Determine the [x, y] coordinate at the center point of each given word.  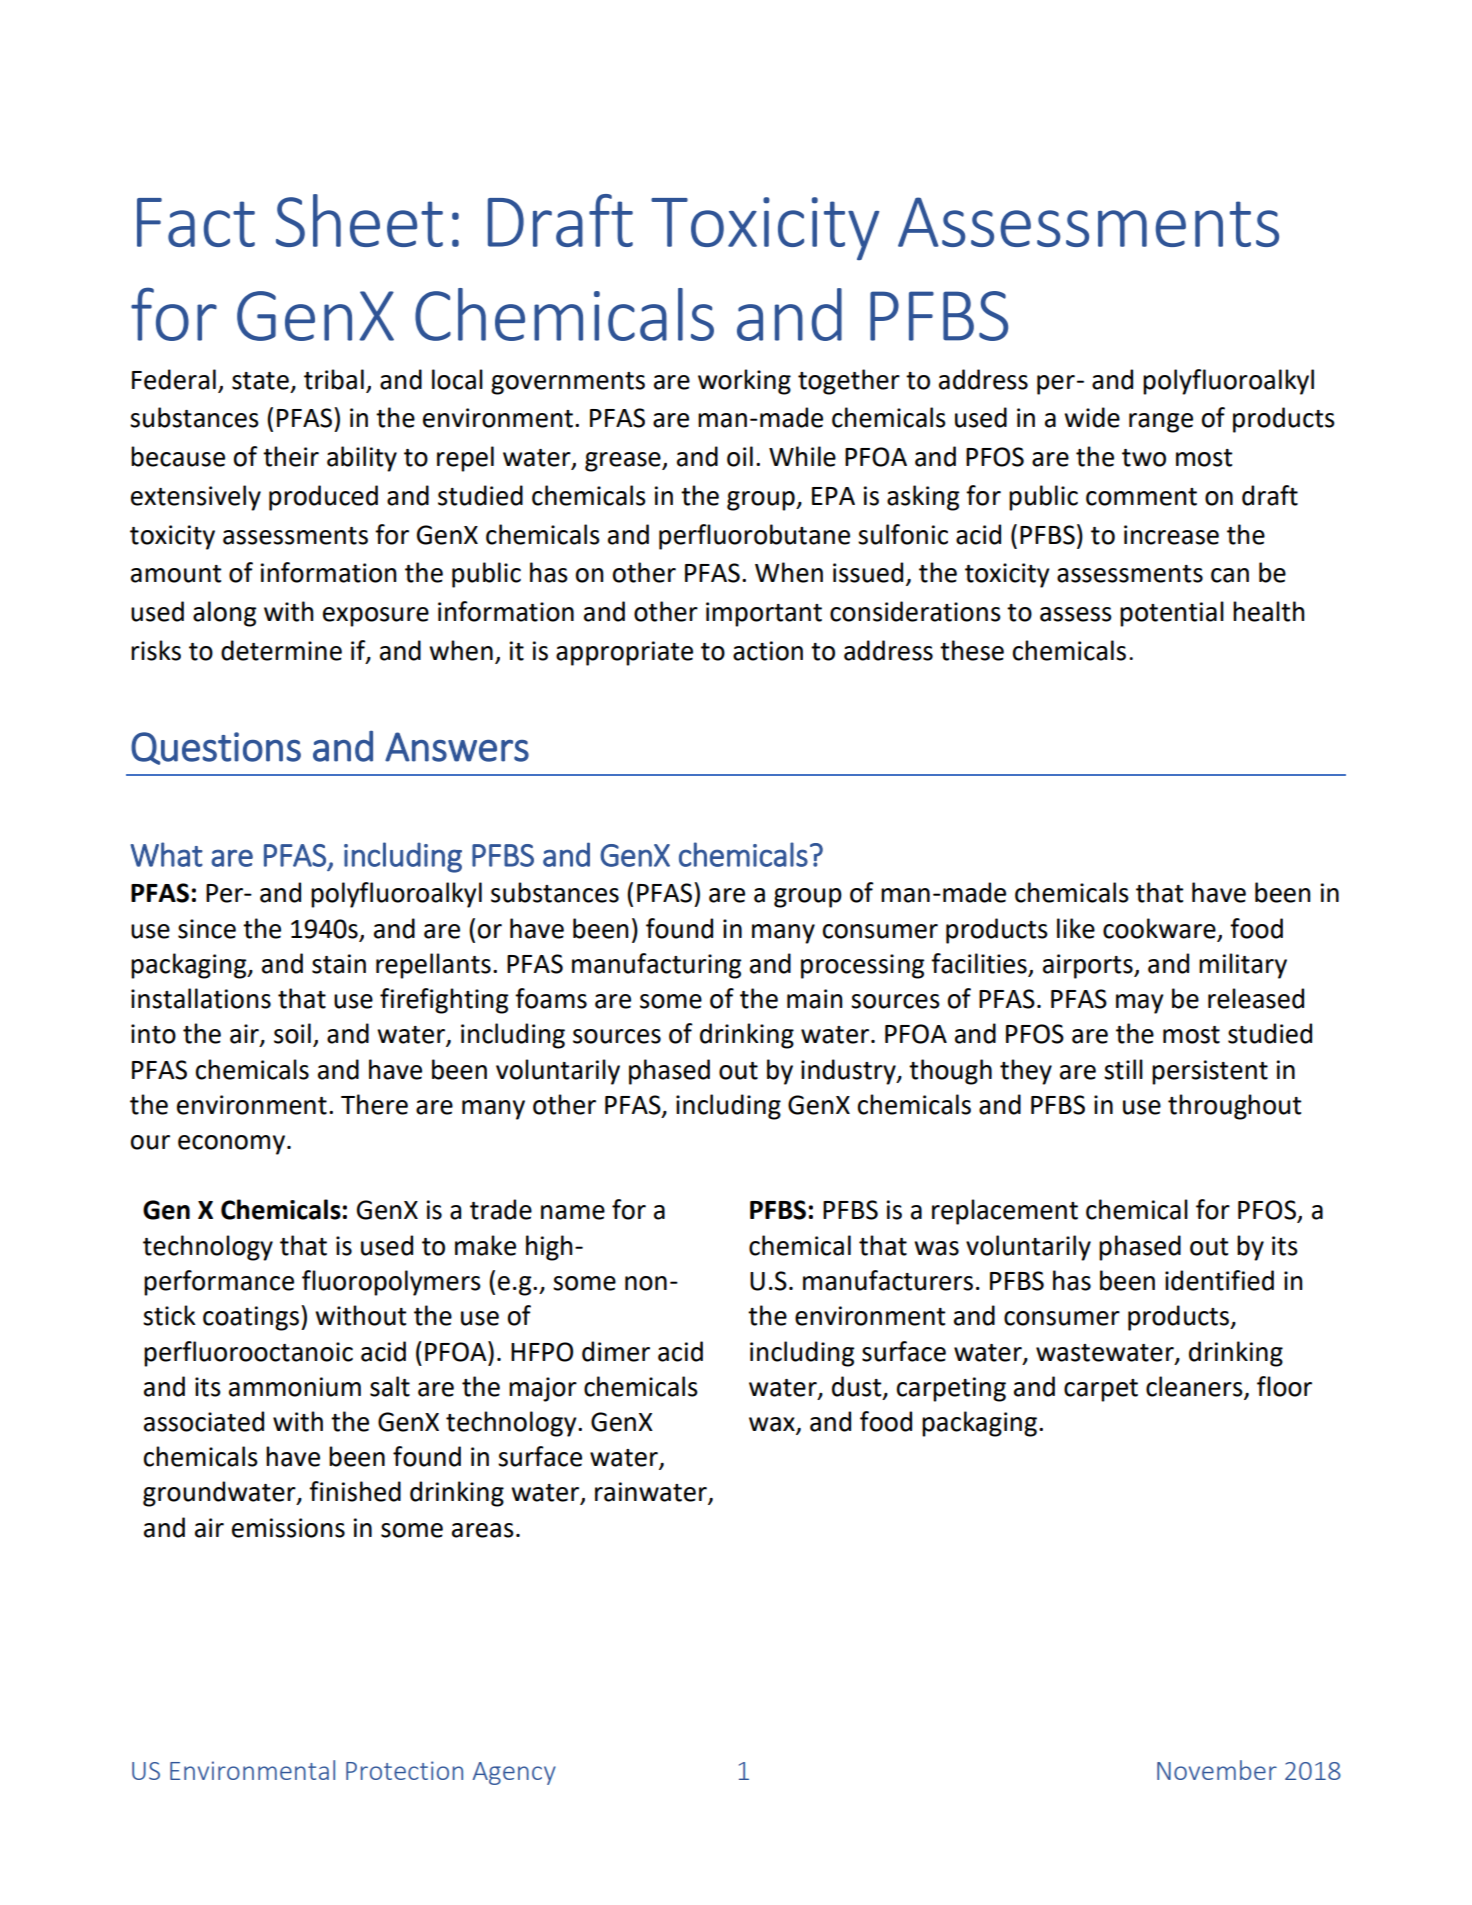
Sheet [359, 220]
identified [1219, 1280]
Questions [216, 748]
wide [1092, 417]
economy [231, 1145]
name [573, 1212]
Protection [404, 1770]
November [1217, 1770]
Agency [514, 1773]
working [744, 382]
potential [1172, 614]
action [768, 651]
